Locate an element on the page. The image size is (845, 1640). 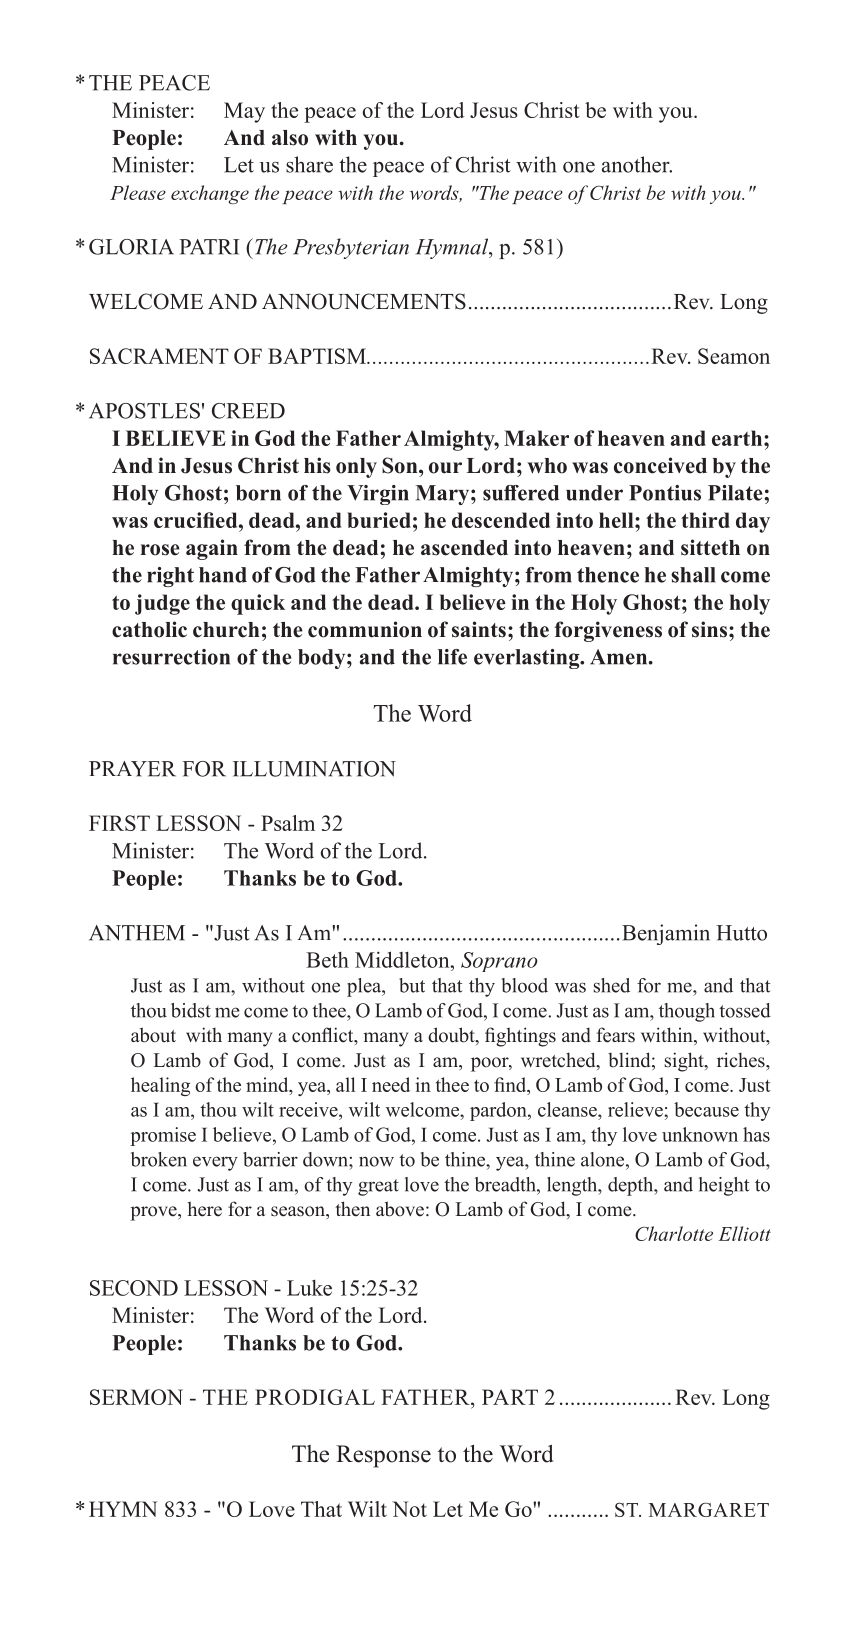
right is located at coordinates (170, 577).
